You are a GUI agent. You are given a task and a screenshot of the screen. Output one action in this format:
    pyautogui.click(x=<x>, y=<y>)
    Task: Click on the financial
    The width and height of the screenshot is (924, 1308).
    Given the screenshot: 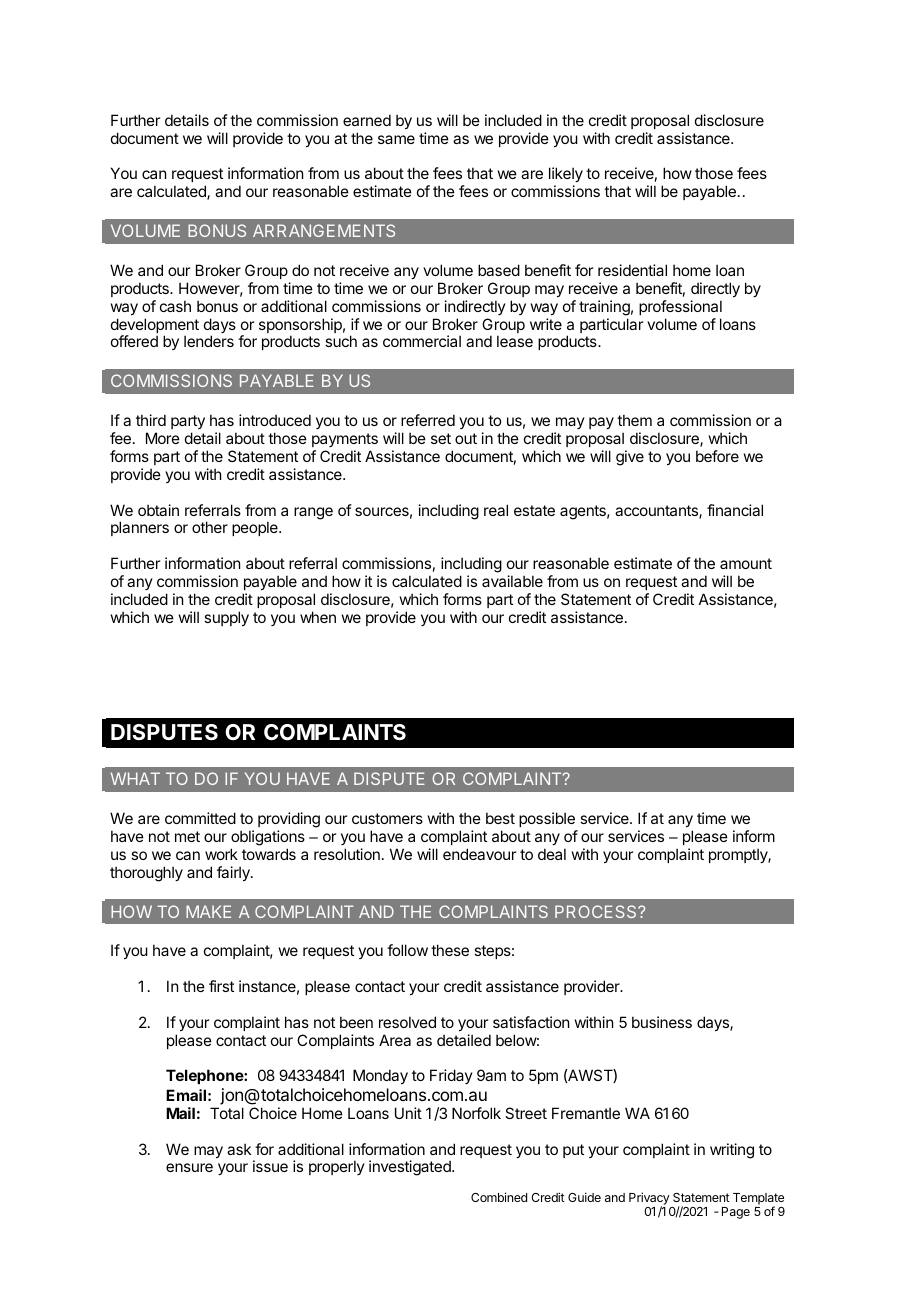 What is the action you would take?
    pyautogui.click(x=735, y=510)
